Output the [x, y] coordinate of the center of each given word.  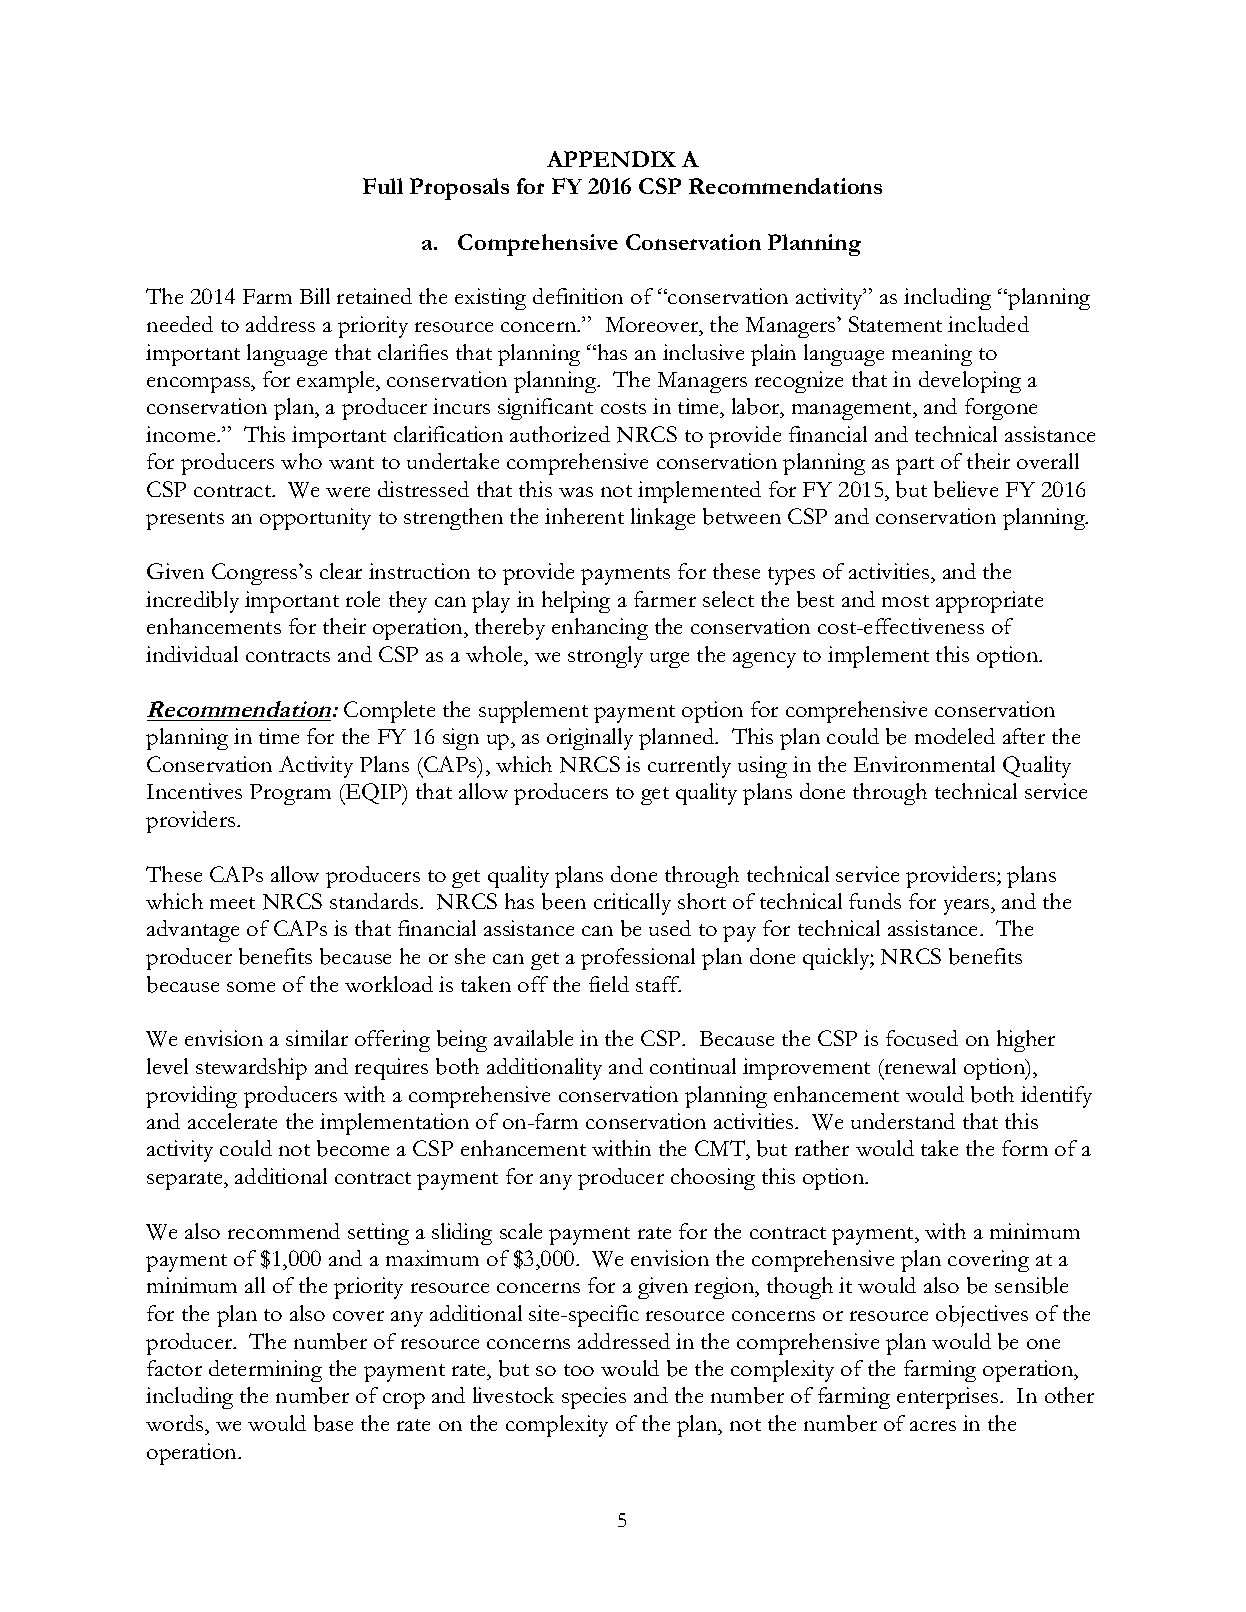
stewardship [251, 1069]
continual [693, 1066]
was [576, 492]
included [988, 324]
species [594, 1398]
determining [265, 1371]
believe [966, 489]
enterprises [949, 1398]
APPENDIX [611, 159]
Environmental [924, 764]
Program [290, 794]
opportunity [315, 519]
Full [383, 186]
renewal [919, 1066]
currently [689, 767]
